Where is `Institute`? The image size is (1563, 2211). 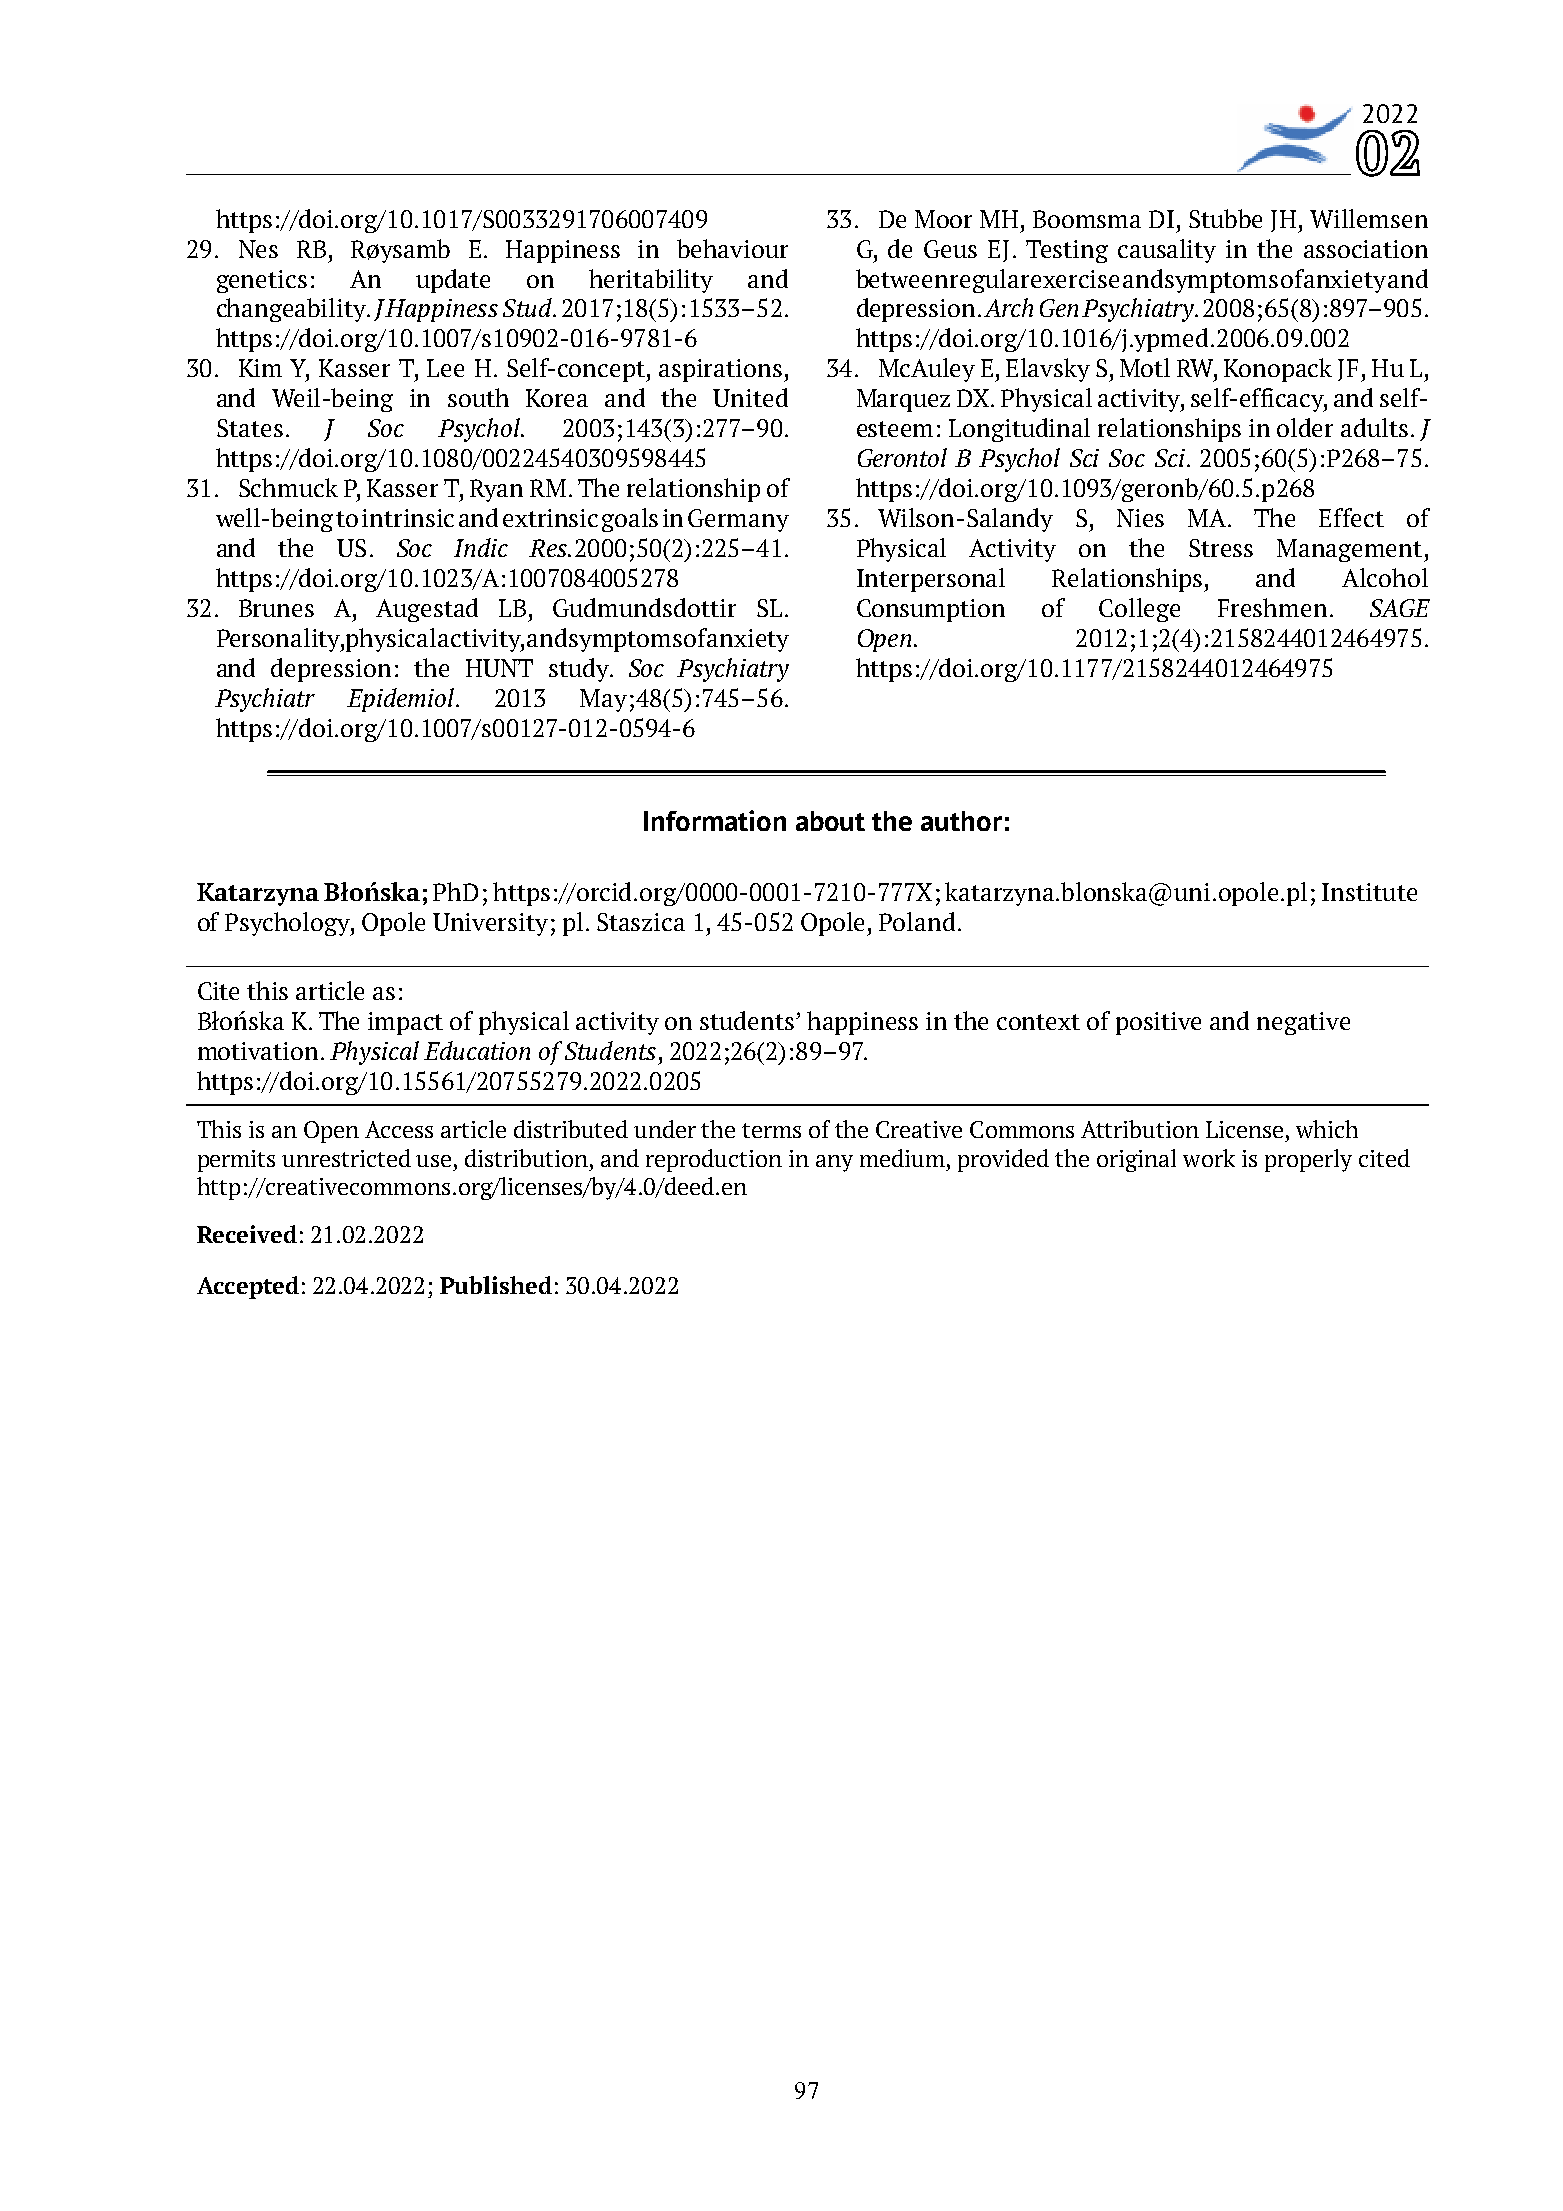 Institute is located at coordinates (1369, 892).
